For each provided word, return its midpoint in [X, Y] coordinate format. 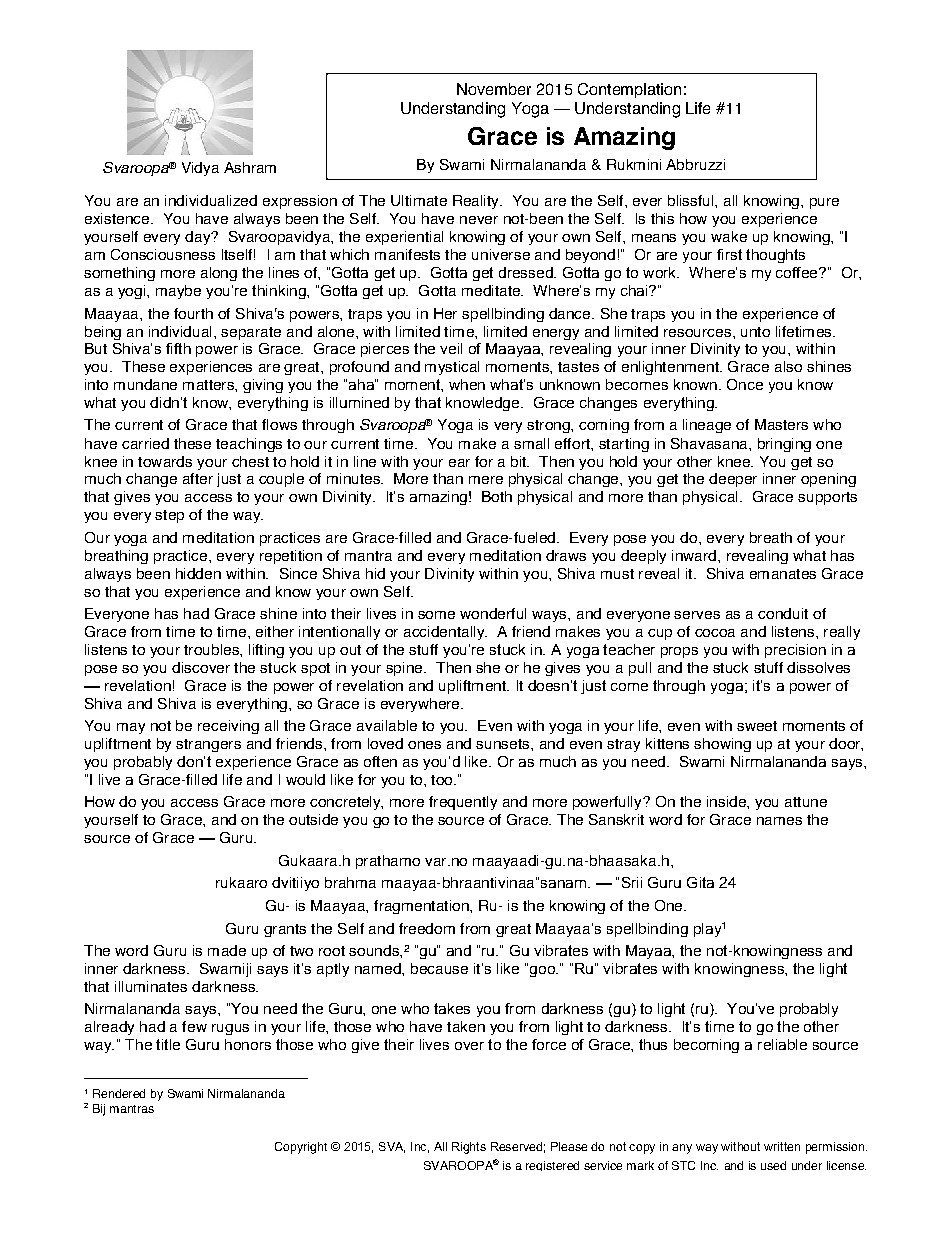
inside [727, 801]
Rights [469, 1148]
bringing [784, 445]
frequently [463, 803]
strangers [208, 745]
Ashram [250, 167]
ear [459, 463]
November [494, 89]
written [782, 1146]
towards [165, 461]
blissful [692, 200]
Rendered [119, 1093]
